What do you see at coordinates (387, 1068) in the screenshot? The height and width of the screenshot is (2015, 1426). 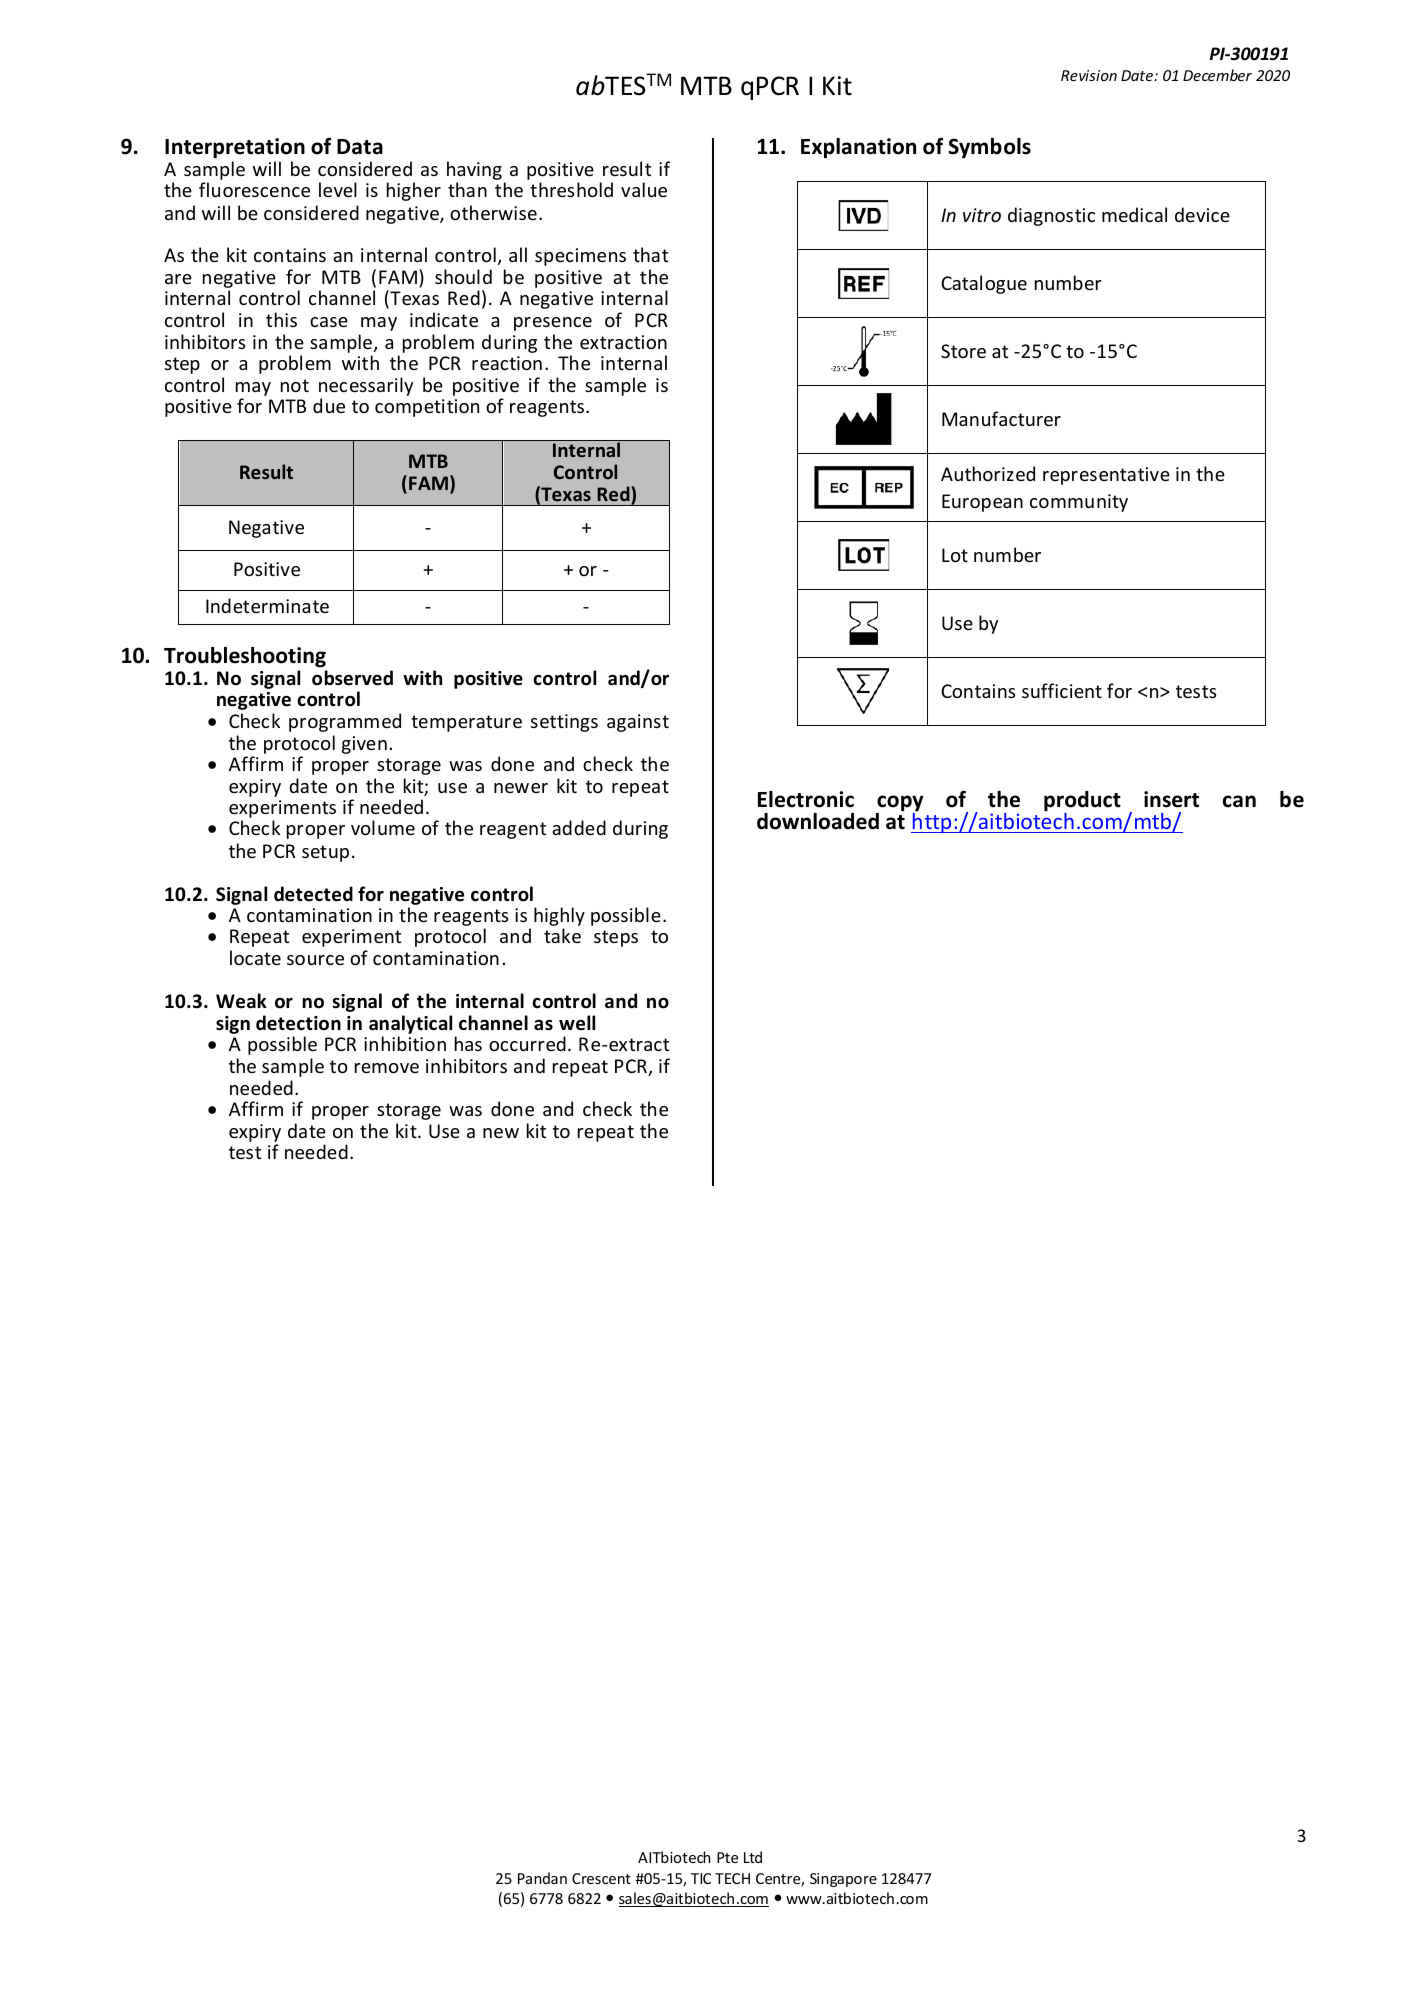 I see `remove` at bounding box center [387, 1068].
